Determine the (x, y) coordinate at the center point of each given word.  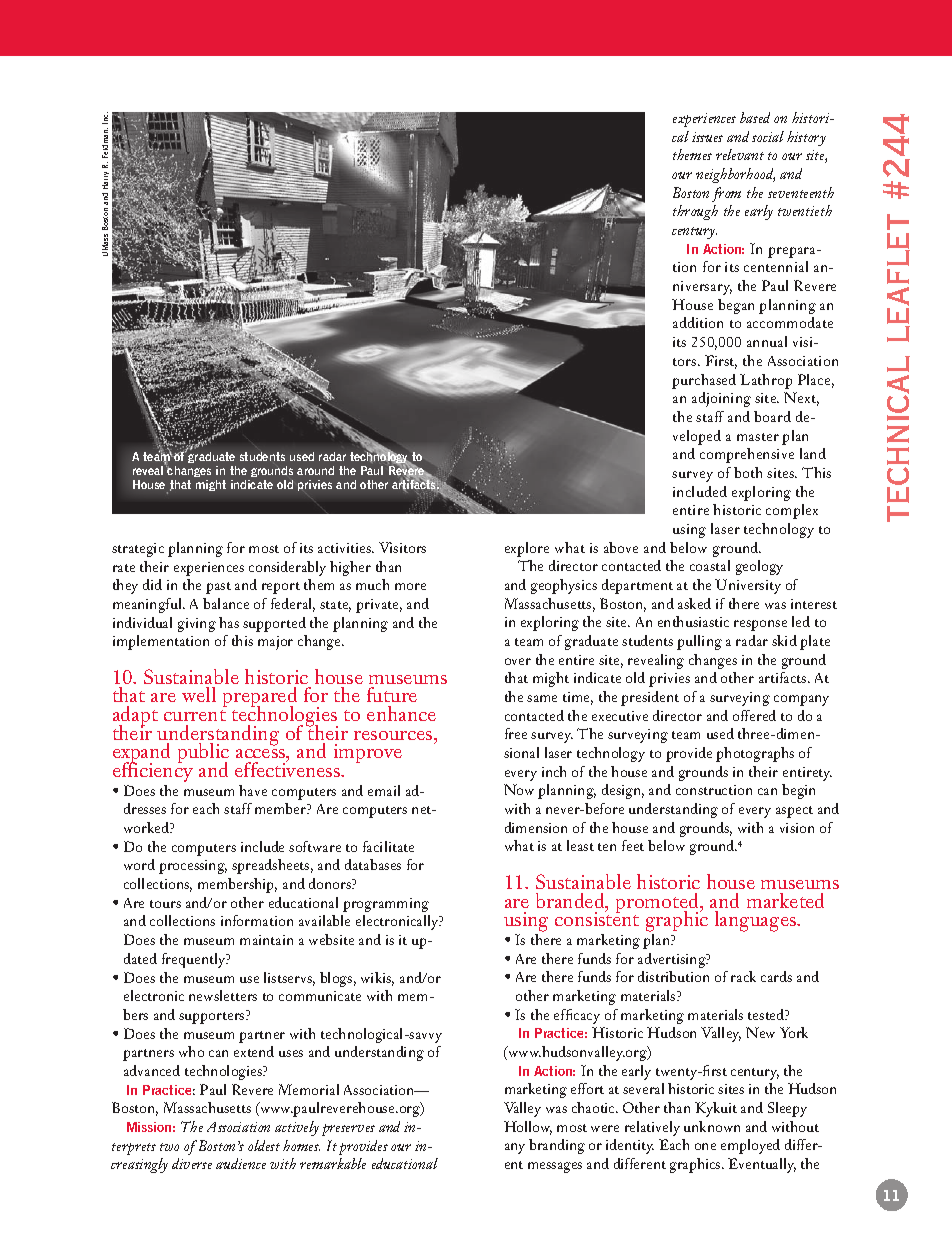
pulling (699, 642)
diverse (192, 1163)
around (315, 470)
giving (197, 625)
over (518, 661)
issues (707, 137)
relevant (740, 154)
